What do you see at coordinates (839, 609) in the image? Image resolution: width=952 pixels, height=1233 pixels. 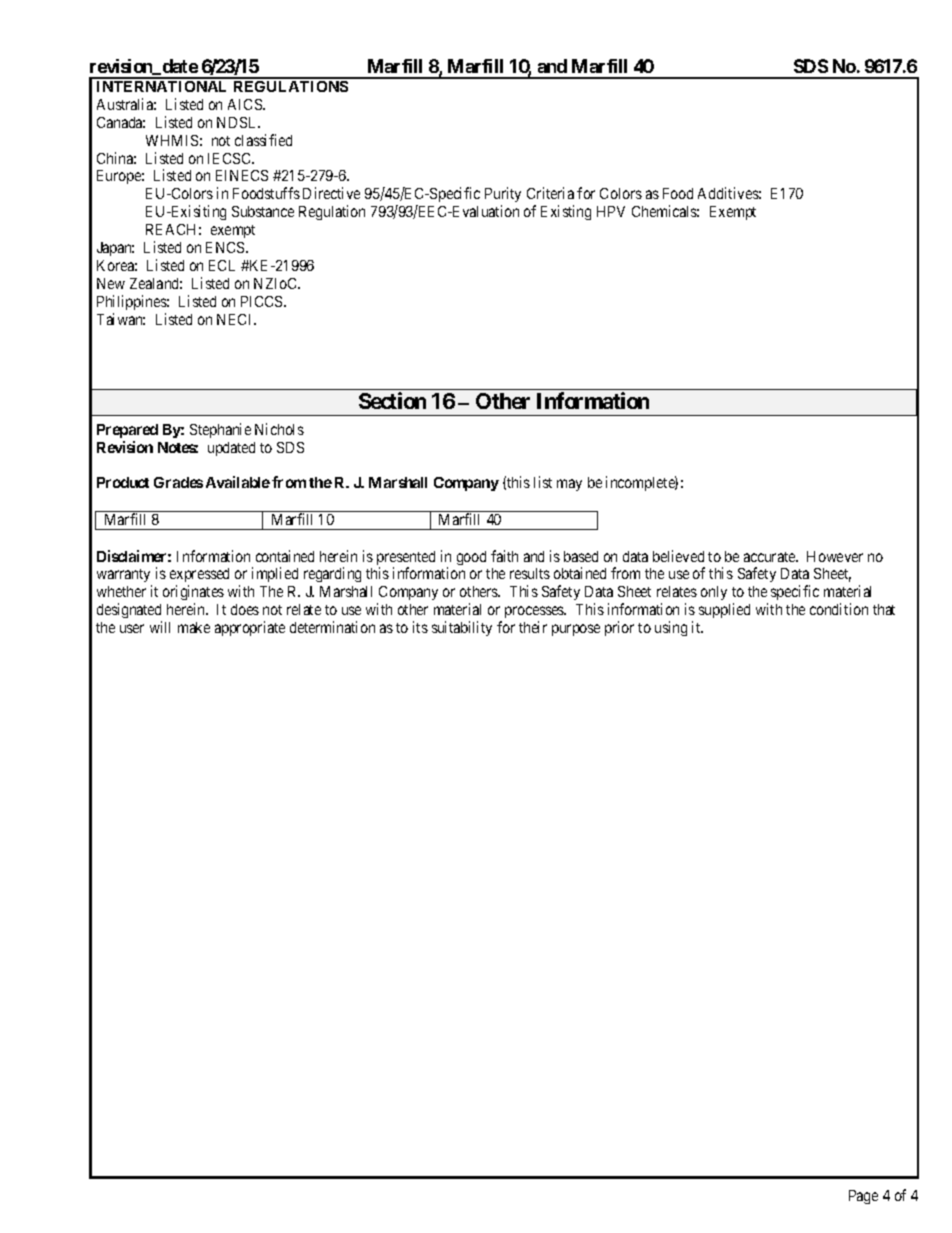 I see `condition` at bounding box center [839, 609].
